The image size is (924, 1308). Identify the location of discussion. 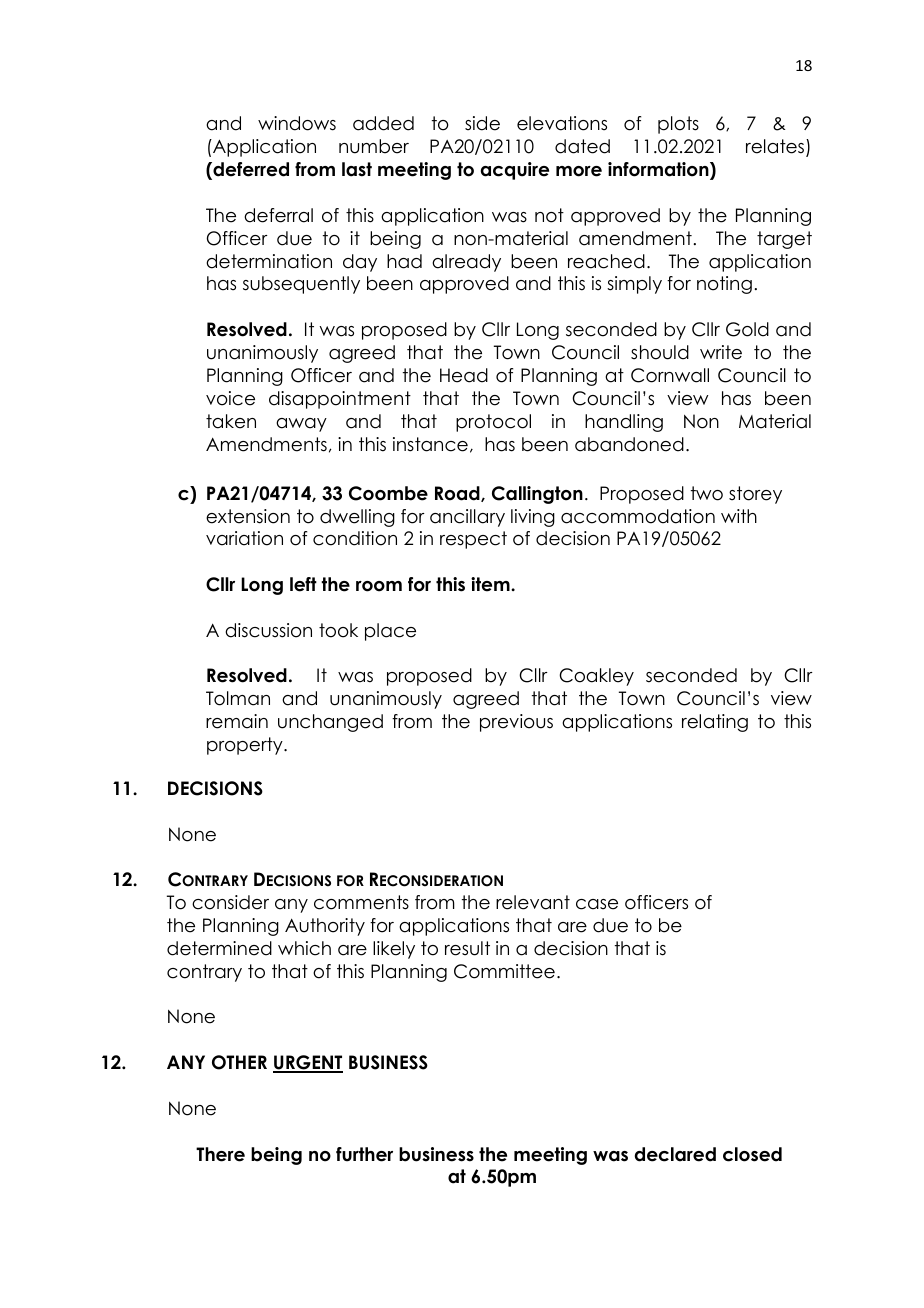
(268, 630).
